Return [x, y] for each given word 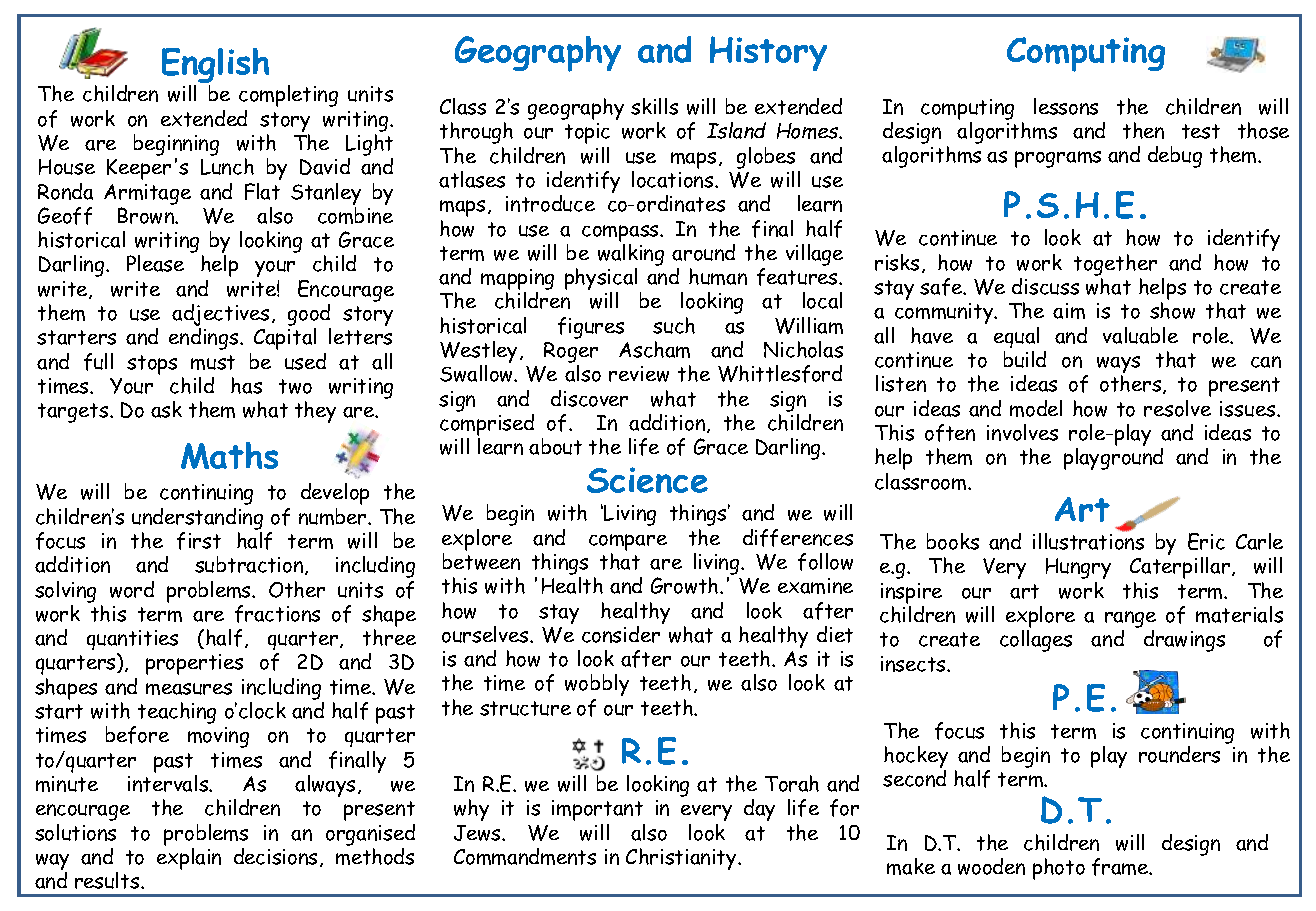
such [674, 325]
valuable [1140, 335]
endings [205, 339]
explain [189, 859]
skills [654, 106]
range [1130, 619]
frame [1121, 867]
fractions [277, 614]
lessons [1066, 106]
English [215, 67]
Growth [686, 585]
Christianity [682, 859]
